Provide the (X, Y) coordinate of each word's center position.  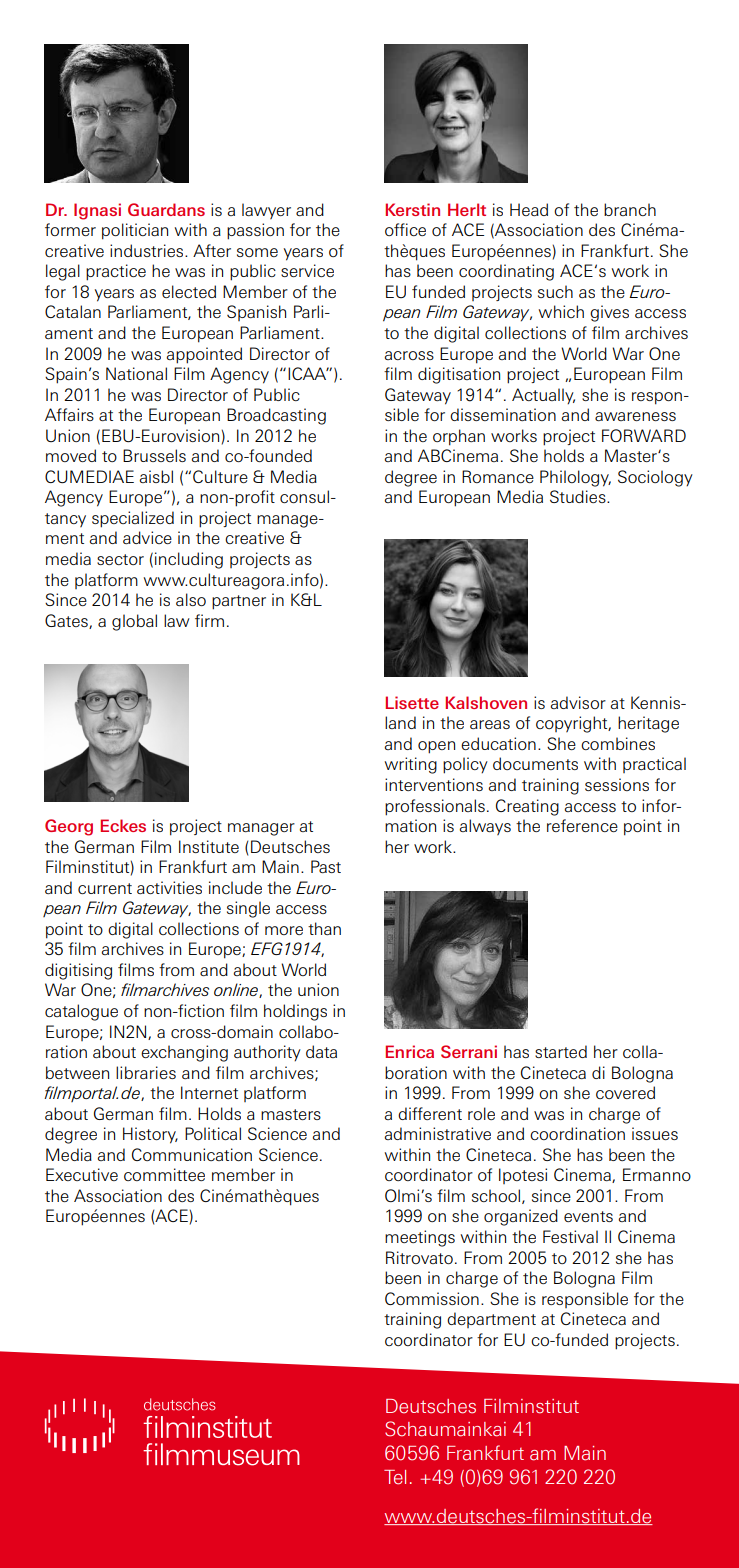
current (105, 888)
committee (164, 1174)
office (405, 229)
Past (326, 866)
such (555, 291)
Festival (570, 1236)
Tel (395, 1477)
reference (582, 825)
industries (148, 250)
